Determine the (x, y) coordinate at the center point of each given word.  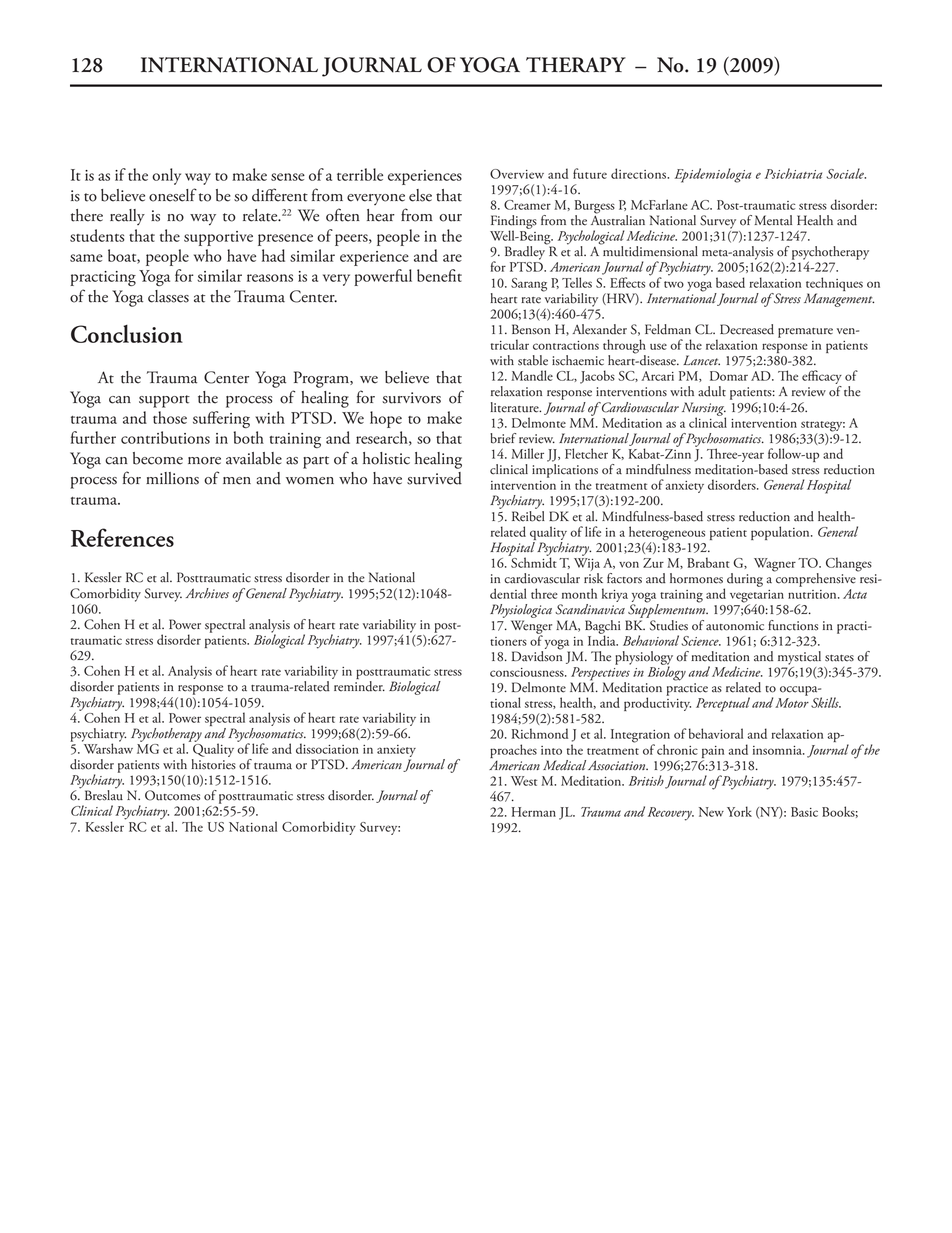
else (420, 195)
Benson (531, 329)
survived (434, 478)
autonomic (735, 626)
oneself (173, 195)
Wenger (531, 628)
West (524, 781)
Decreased (747, 329)
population (781, 533)
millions (172, 478)
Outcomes (172, 795)
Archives (207, 593)
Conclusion (127, 334)
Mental (773, 220)
